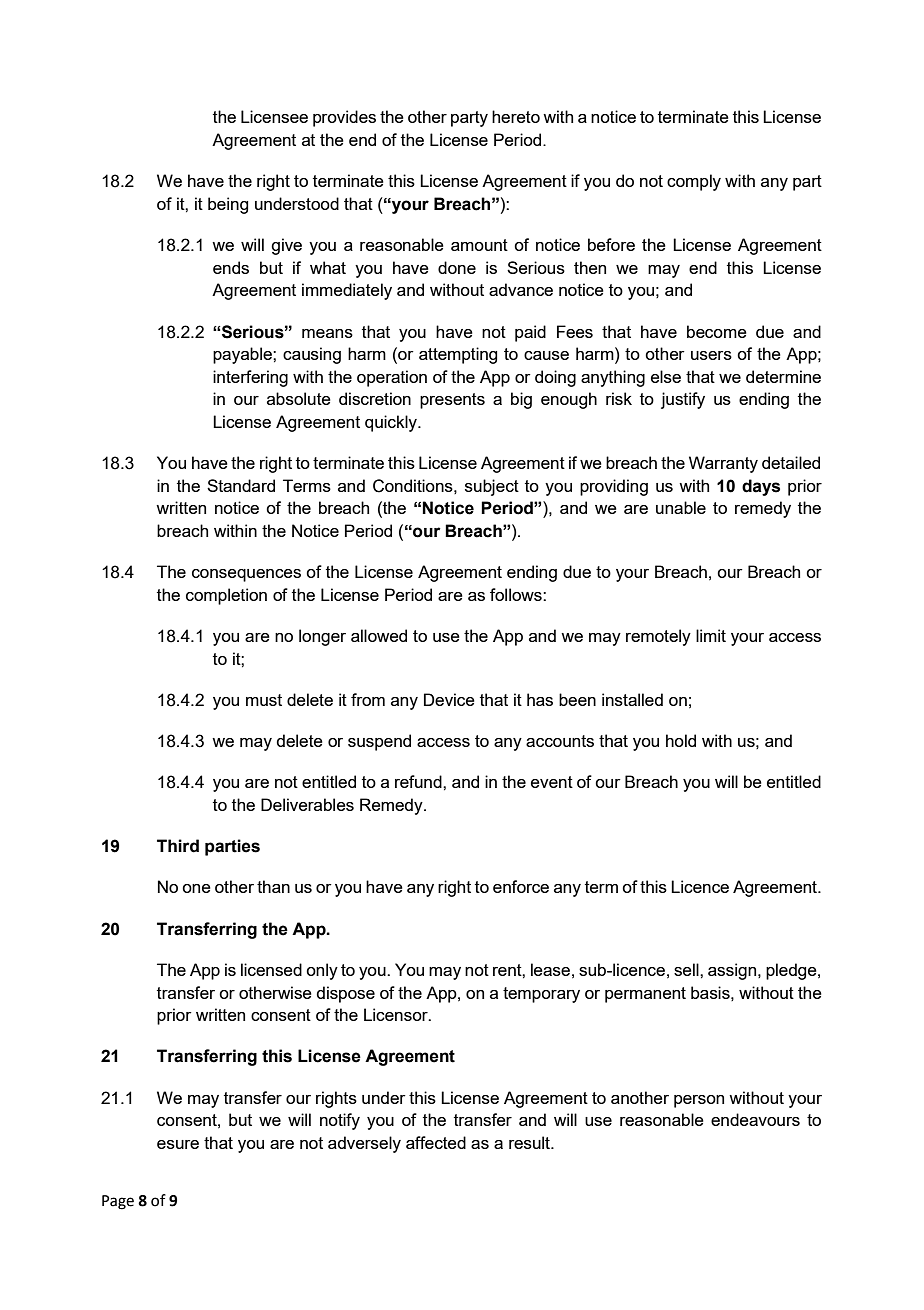 The image size is (924, 1310). Describe the element at coordinates (755, 1119) in the image. I see `endeavours` at that location.
